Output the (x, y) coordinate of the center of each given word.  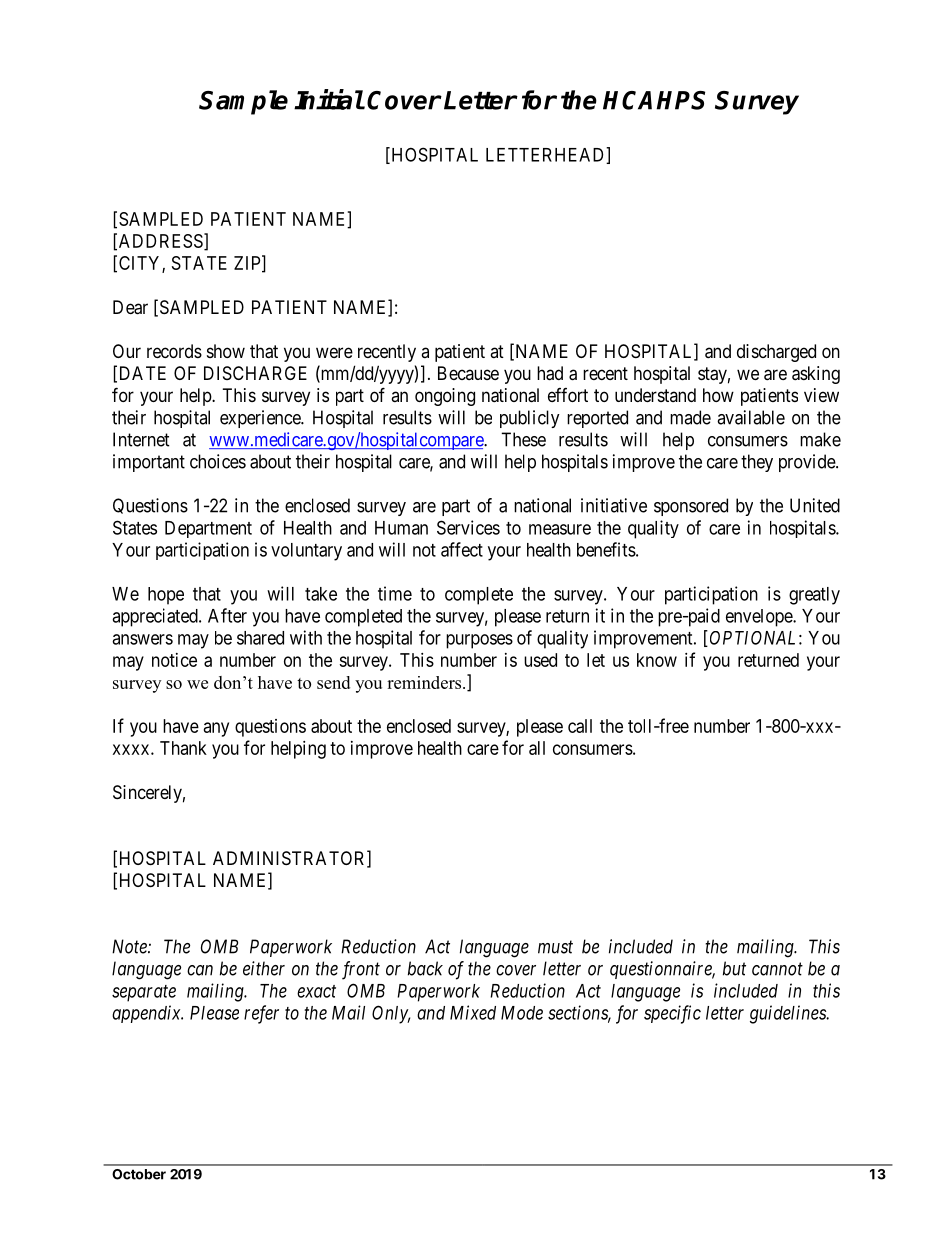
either (264, 968)
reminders (425, 682)
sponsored (691, 507)
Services (468, 527)
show (226, 351)
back (425, 968)
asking (816, 375)
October (139, 1174)
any (216, 729)
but (734, 968)
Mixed (473, 1012)
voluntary (306, 552)
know (657, 660)
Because (468, 373)
